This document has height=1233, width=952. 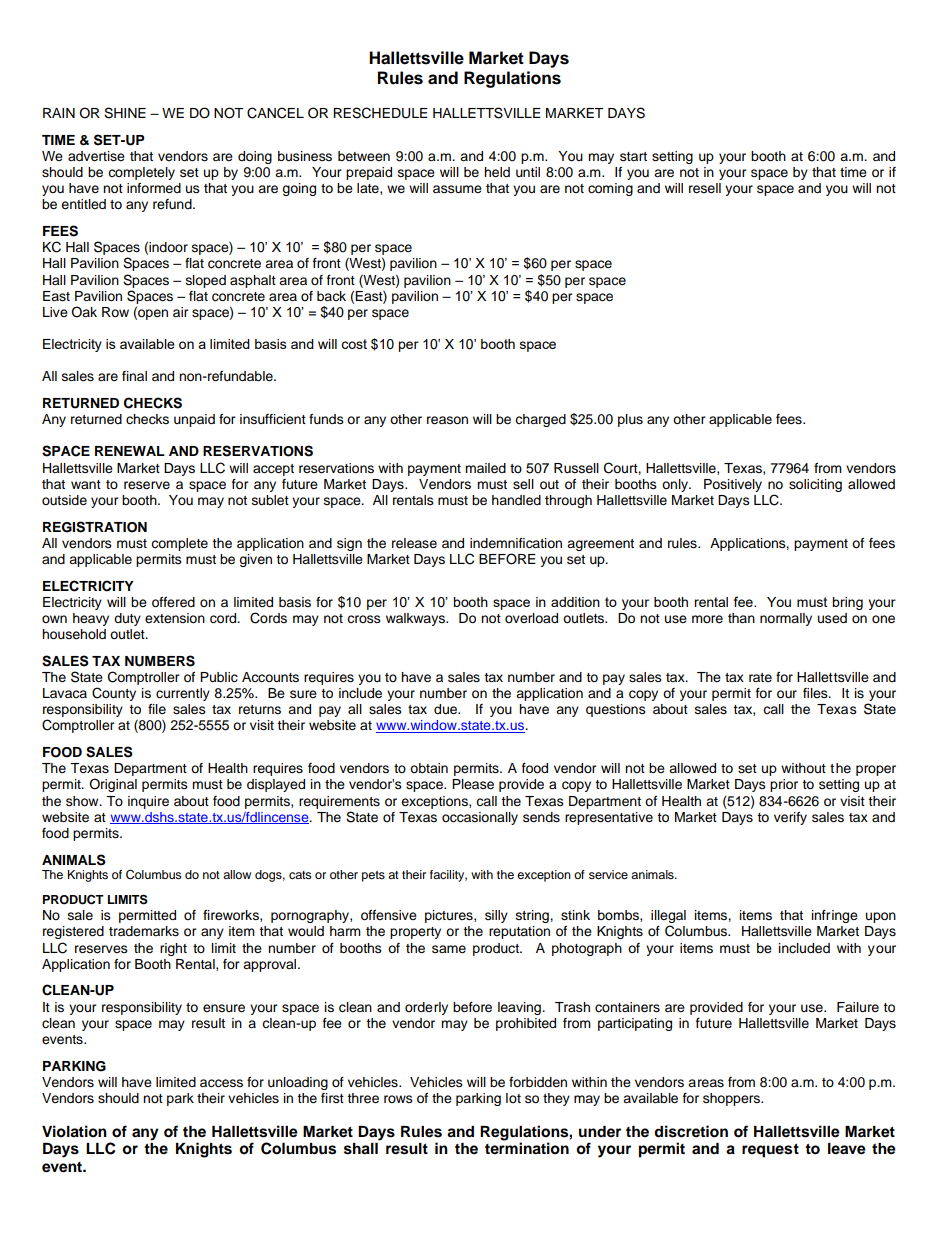 What do you see at coordinates (447, 420) in the document?
I see `reason` at bounding box center [447, 420].
